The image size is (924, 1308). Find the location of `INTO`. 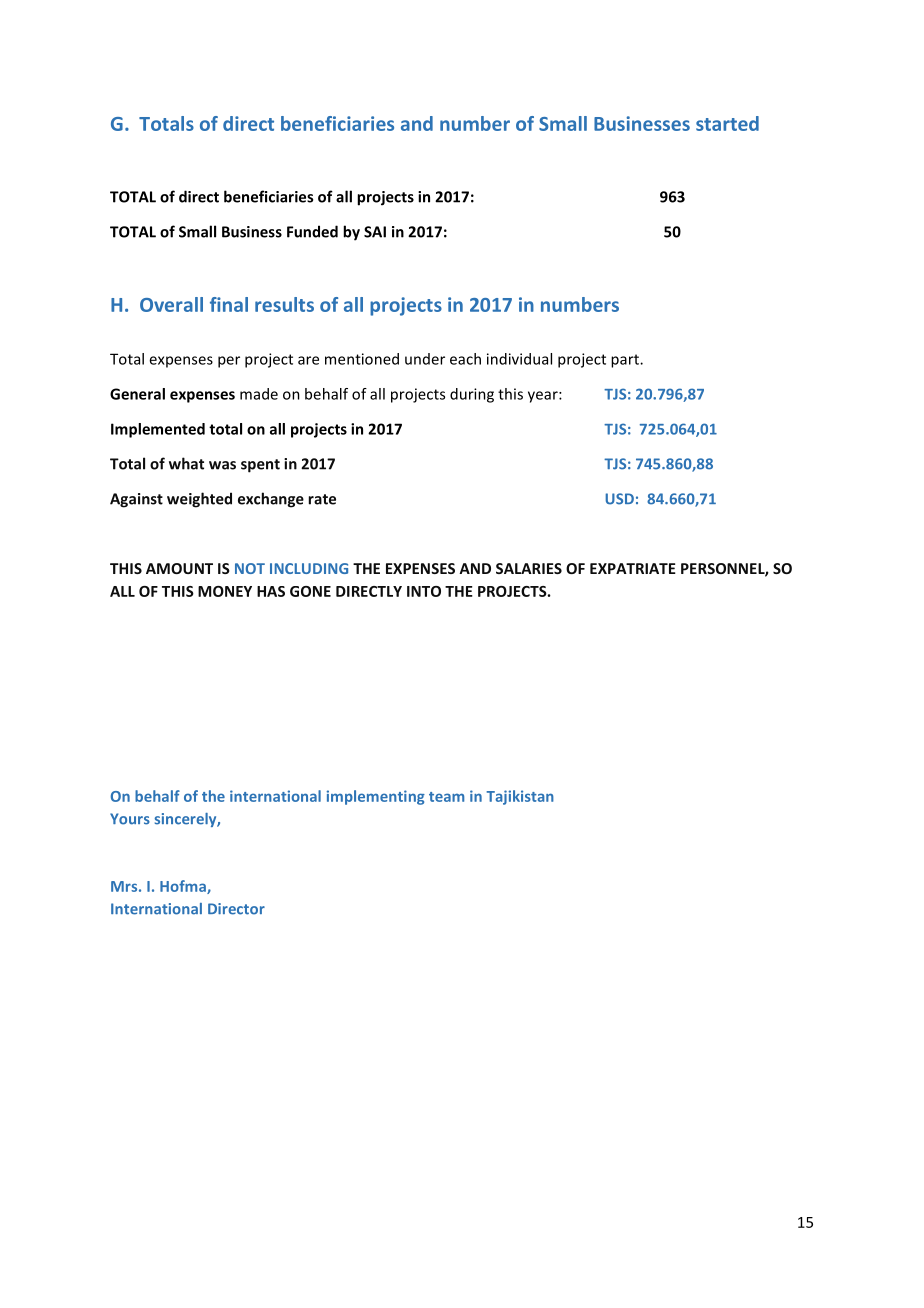

INTO is located at coordinates (424, 591).
